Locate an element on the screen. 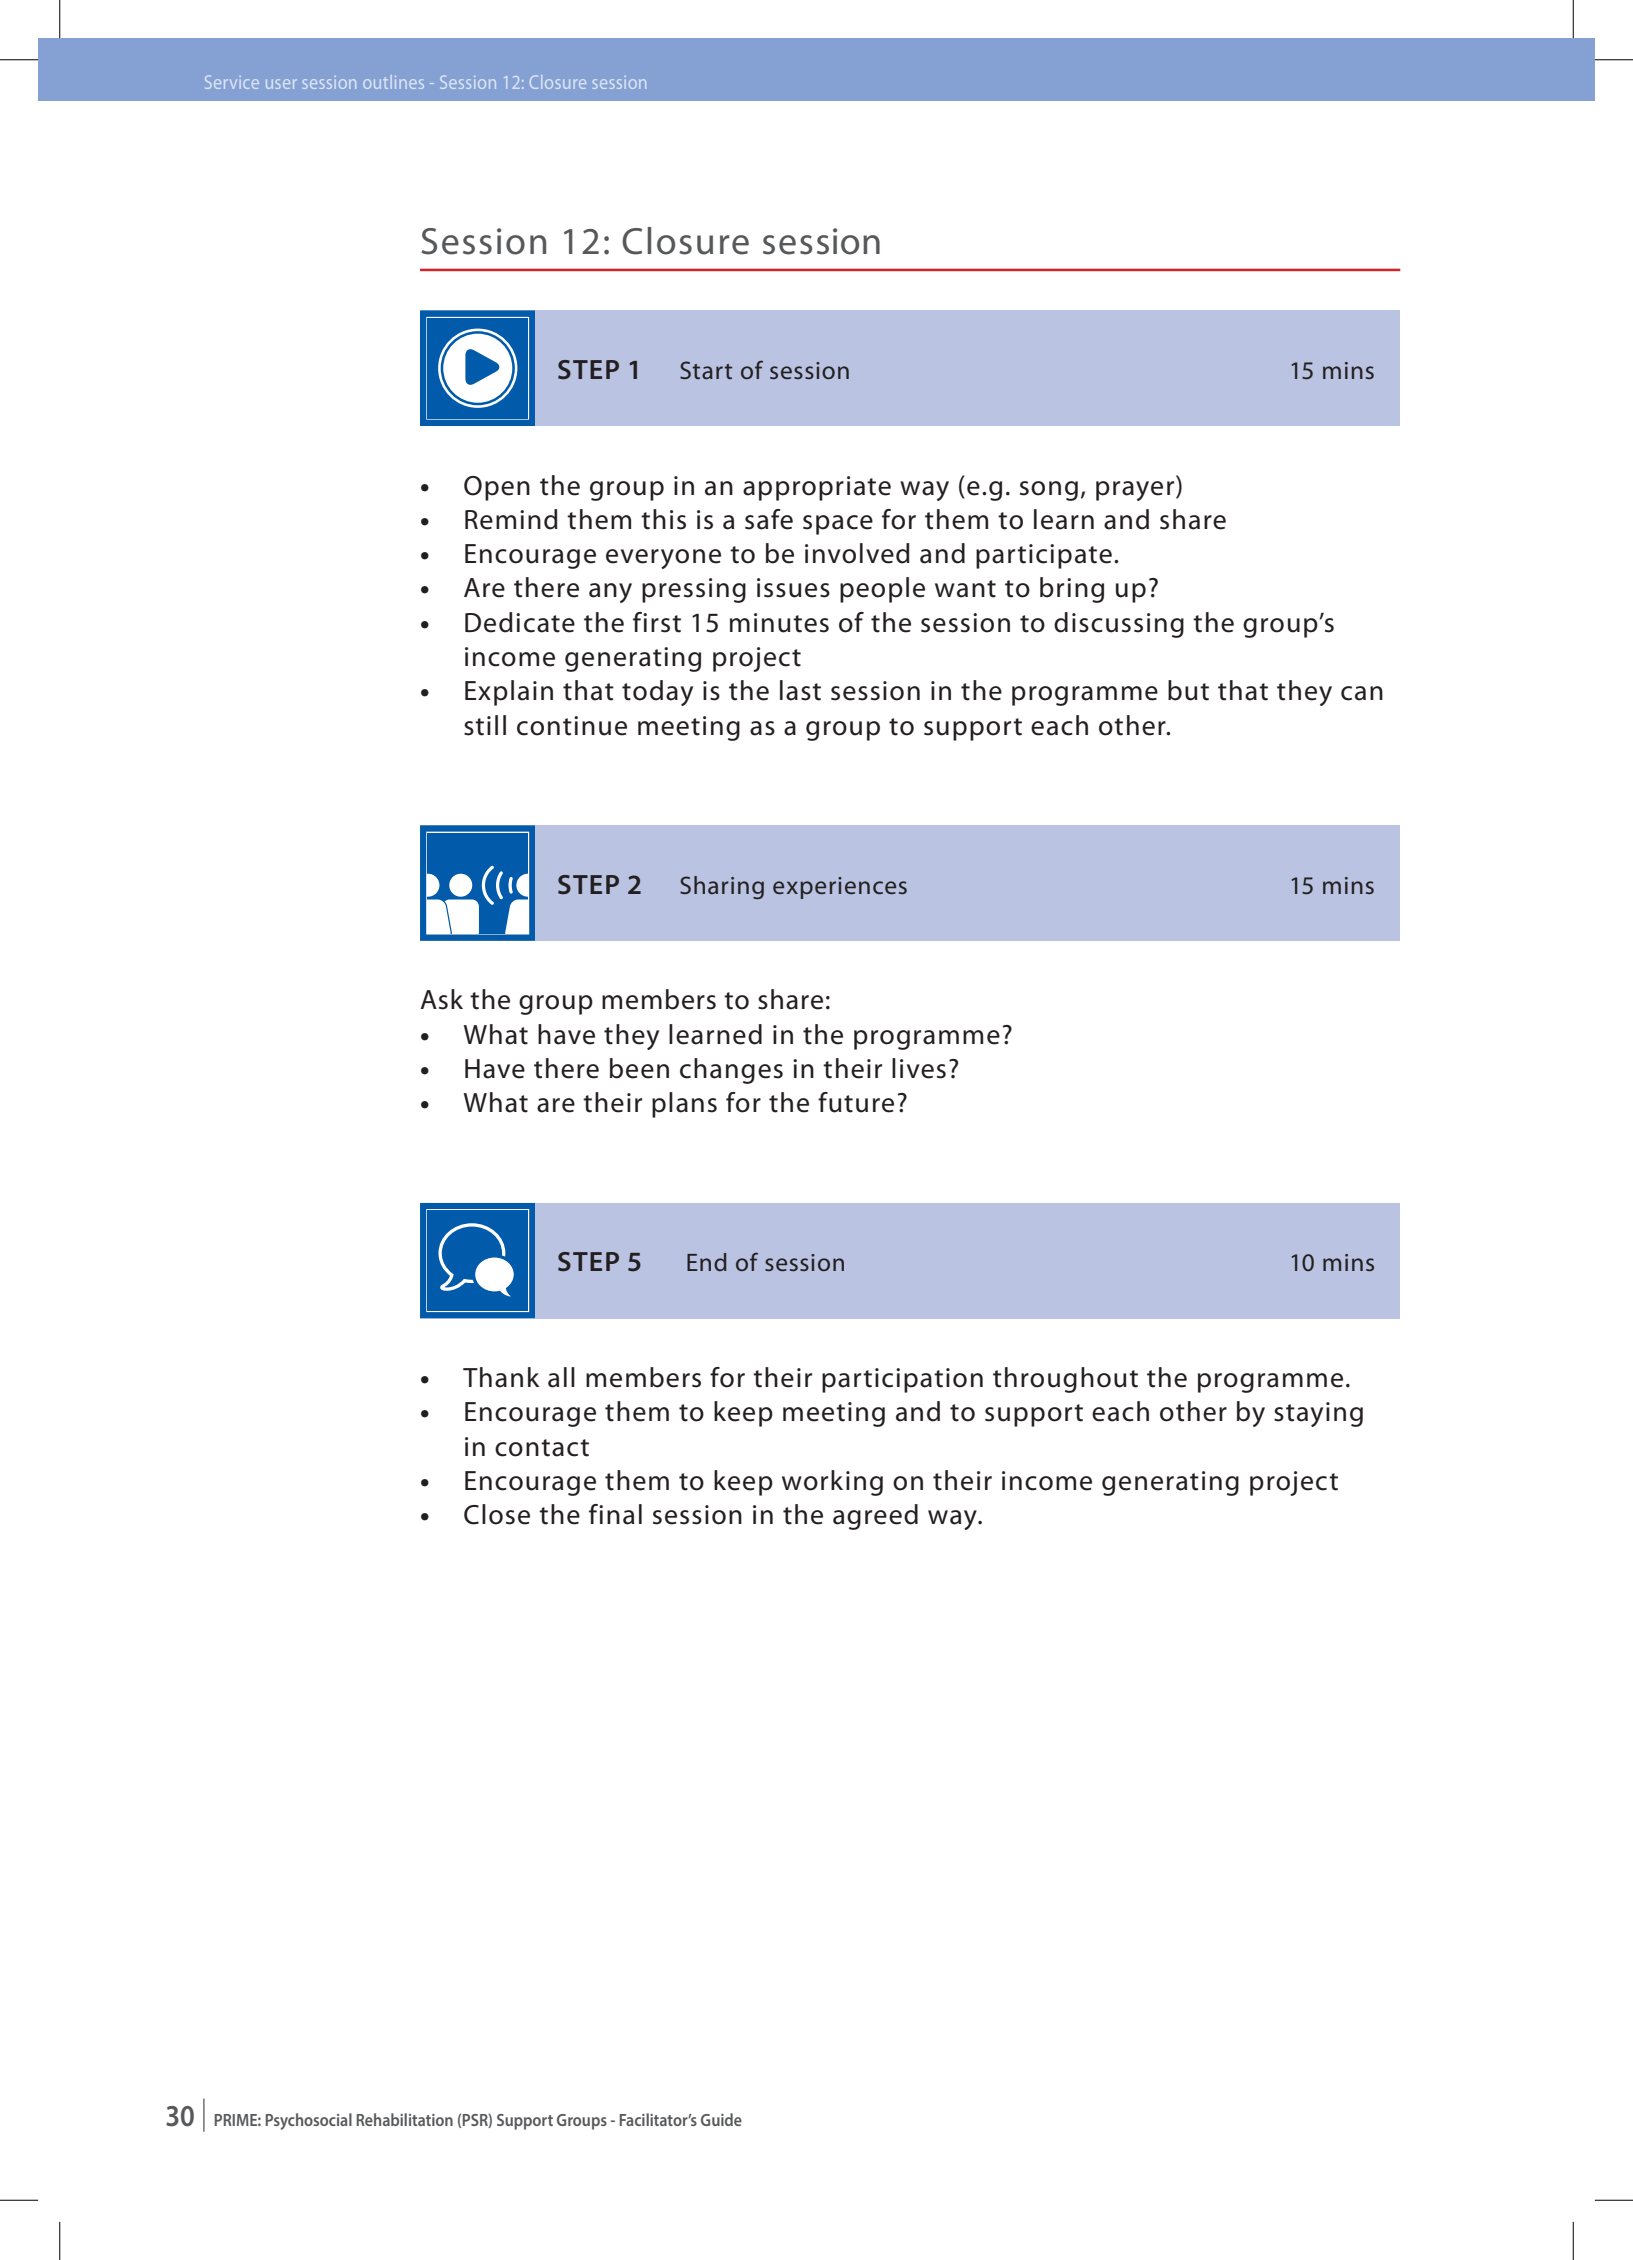 This screenshot has width=1633, height=2260. Rehabilitation is located at coordinates (405, 2119).
